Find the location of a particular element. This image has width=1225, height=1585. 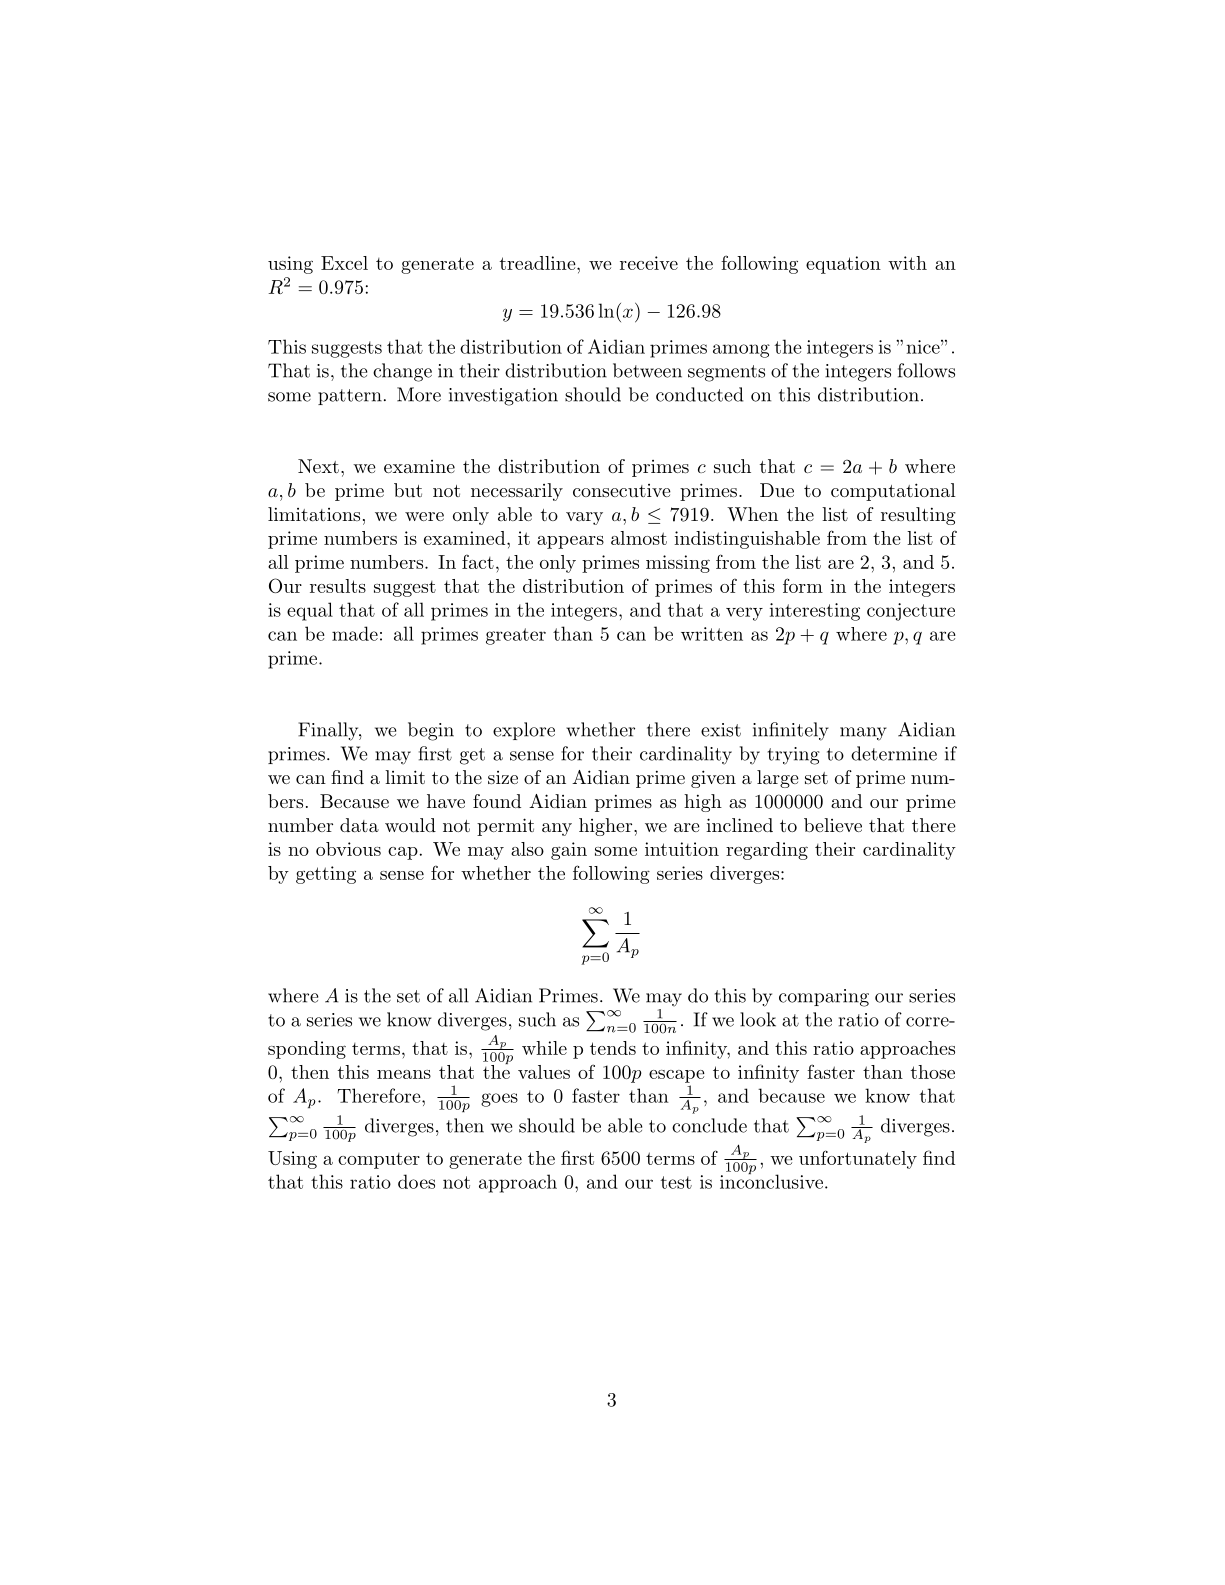

begin is located at coordinates (431, 731).
